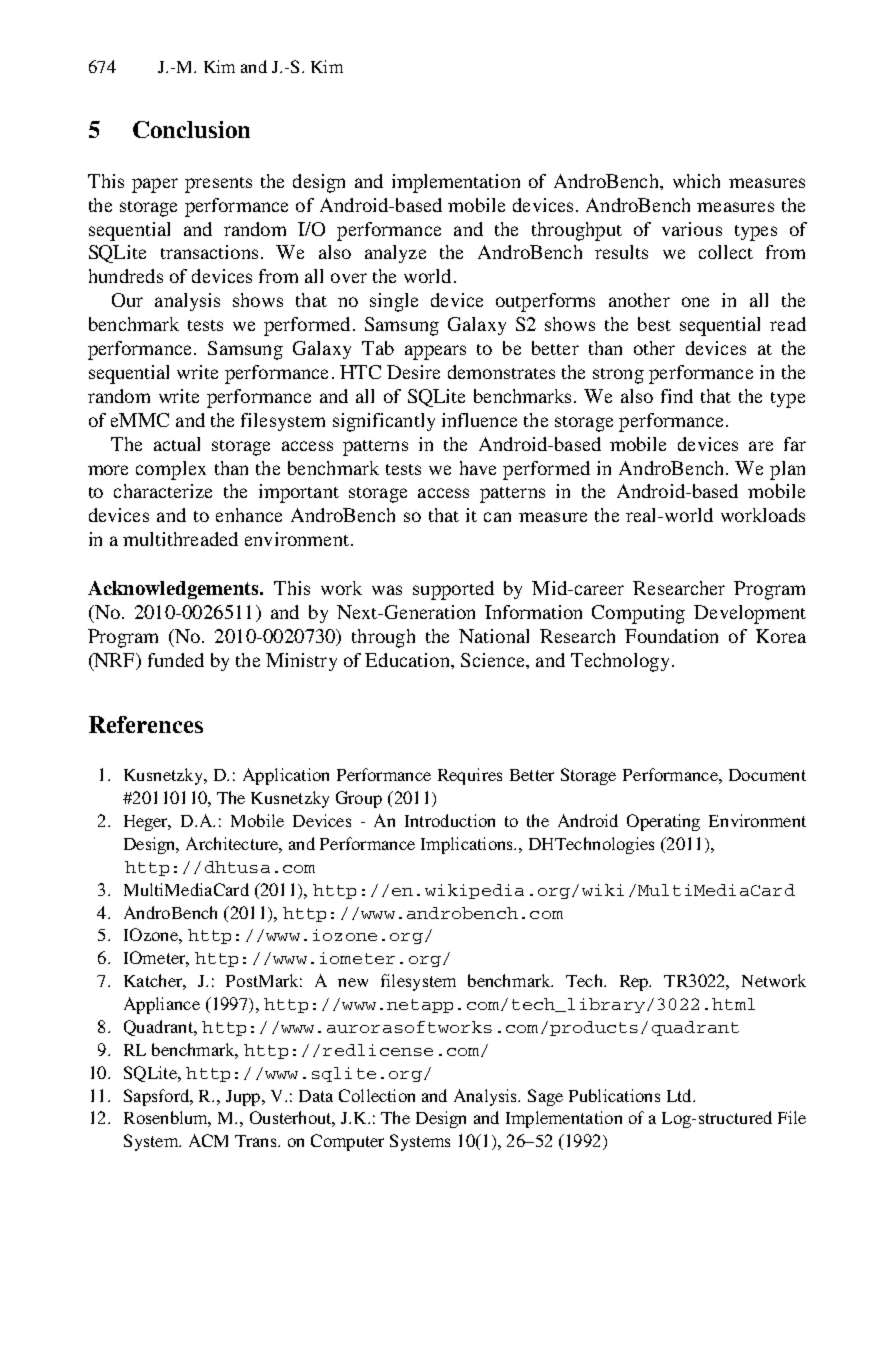  I want to click on Requires, so click(470, 776).
